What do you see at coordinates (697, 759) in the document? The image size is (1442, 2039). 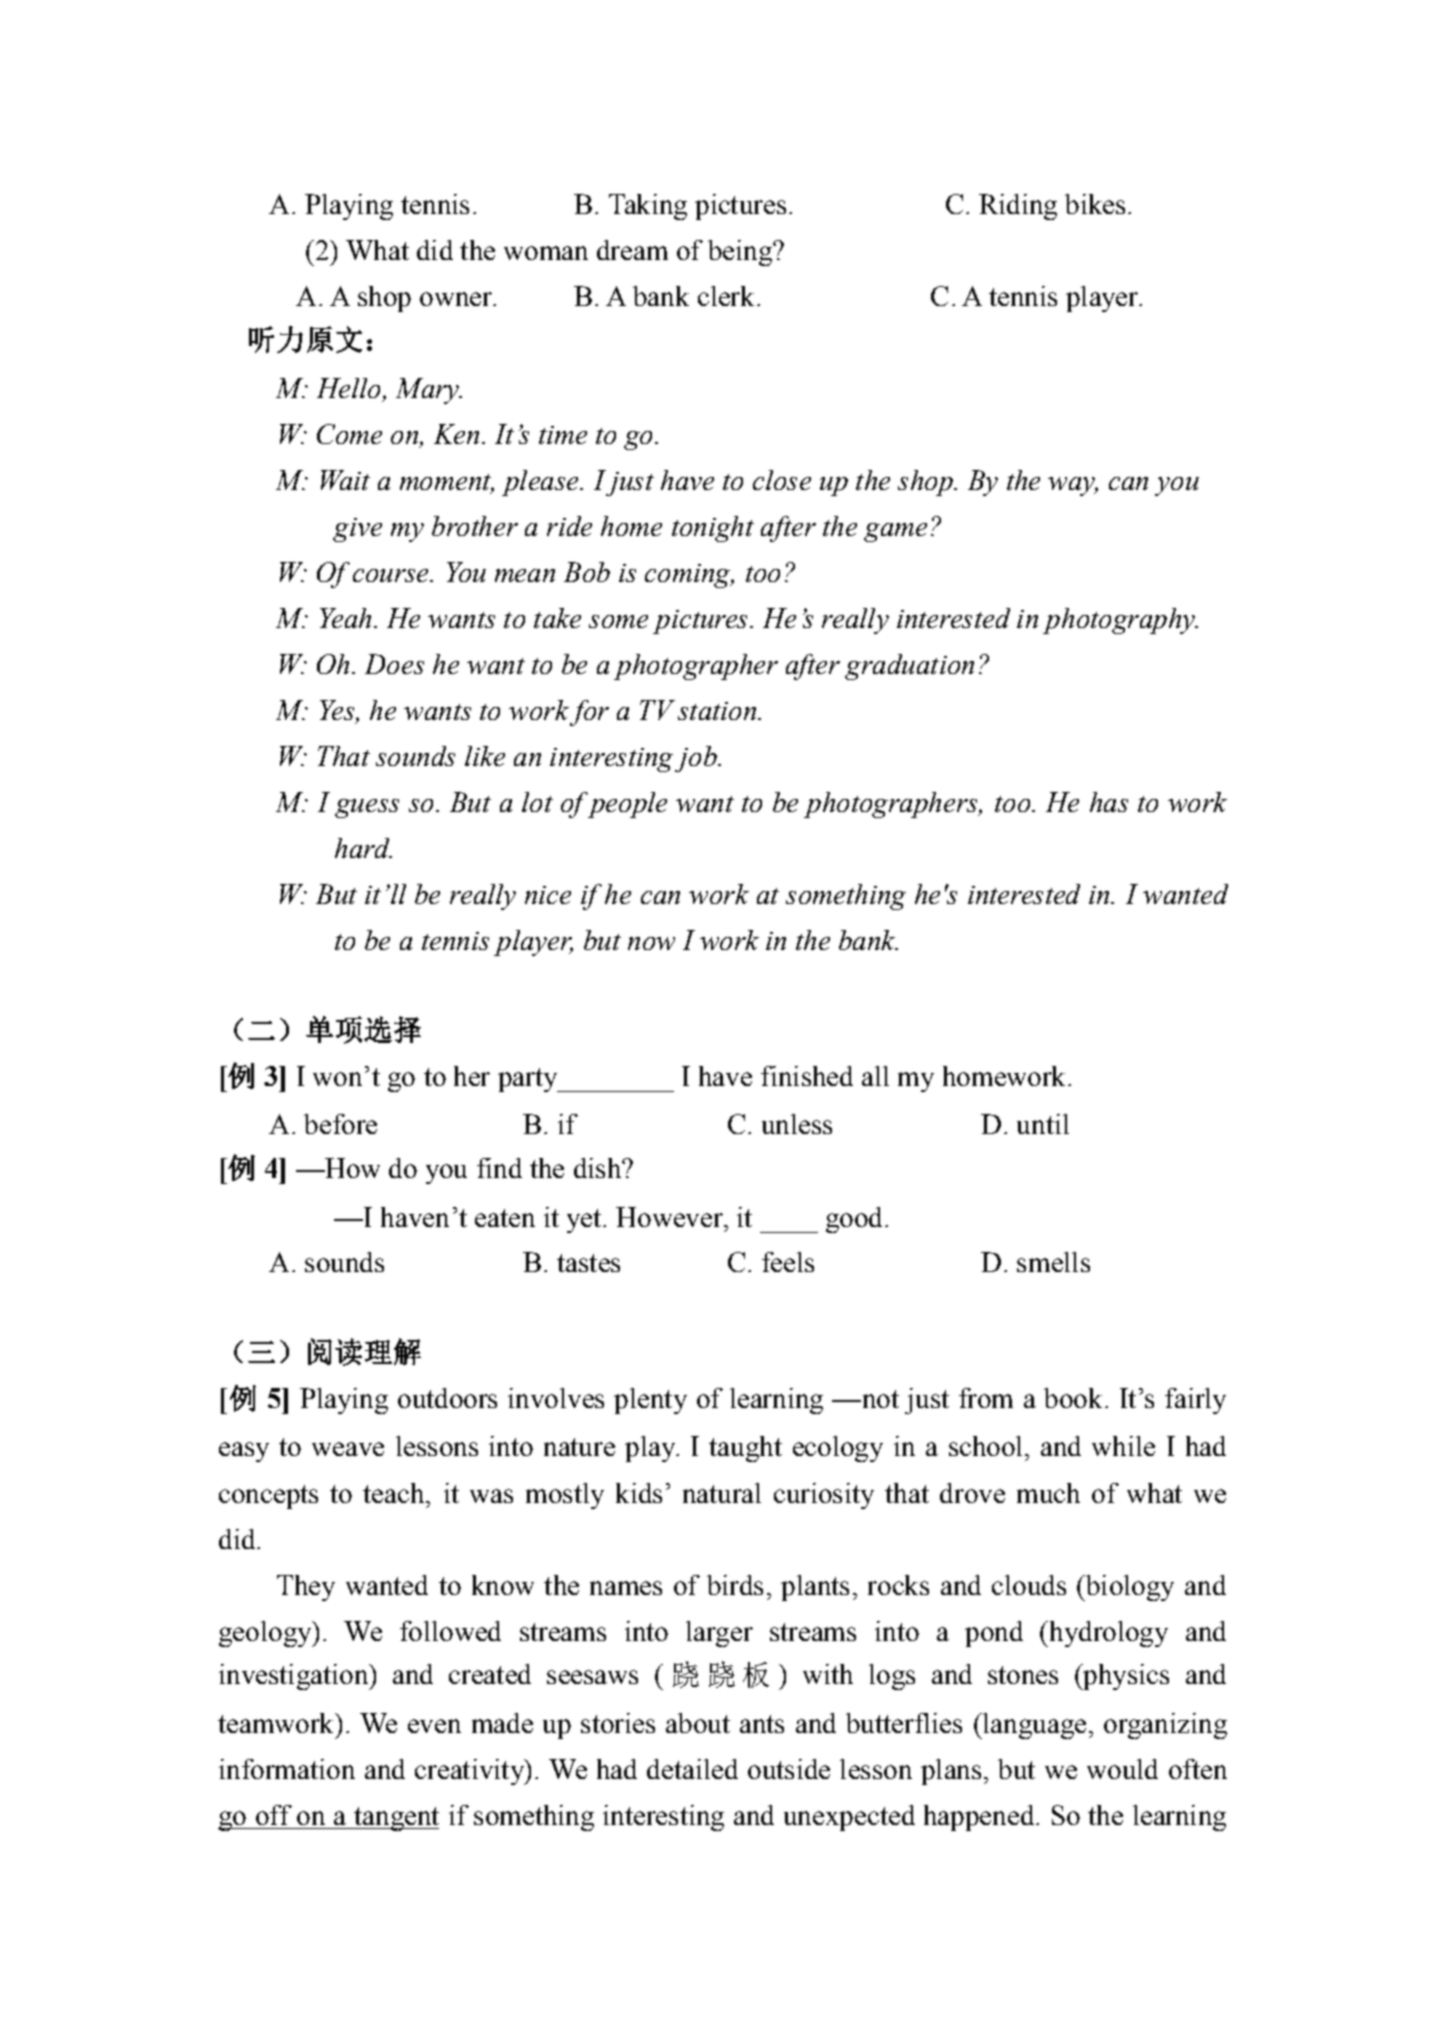 I see `job` at bounding box center [697, 759].
